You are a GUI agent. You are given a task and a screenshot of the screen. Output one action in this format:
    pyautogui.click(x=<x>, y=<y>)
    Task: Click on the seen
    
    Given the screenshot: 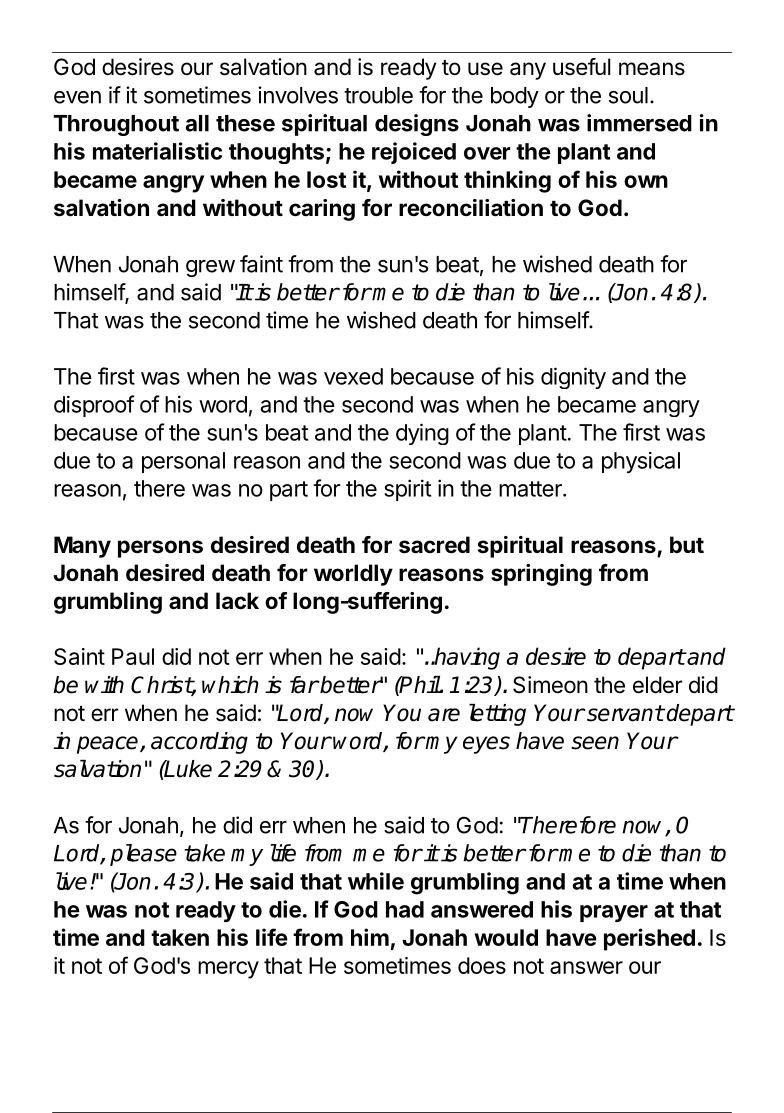 What is the action you would take?
    pyautogui.click(x=595, y=743)
